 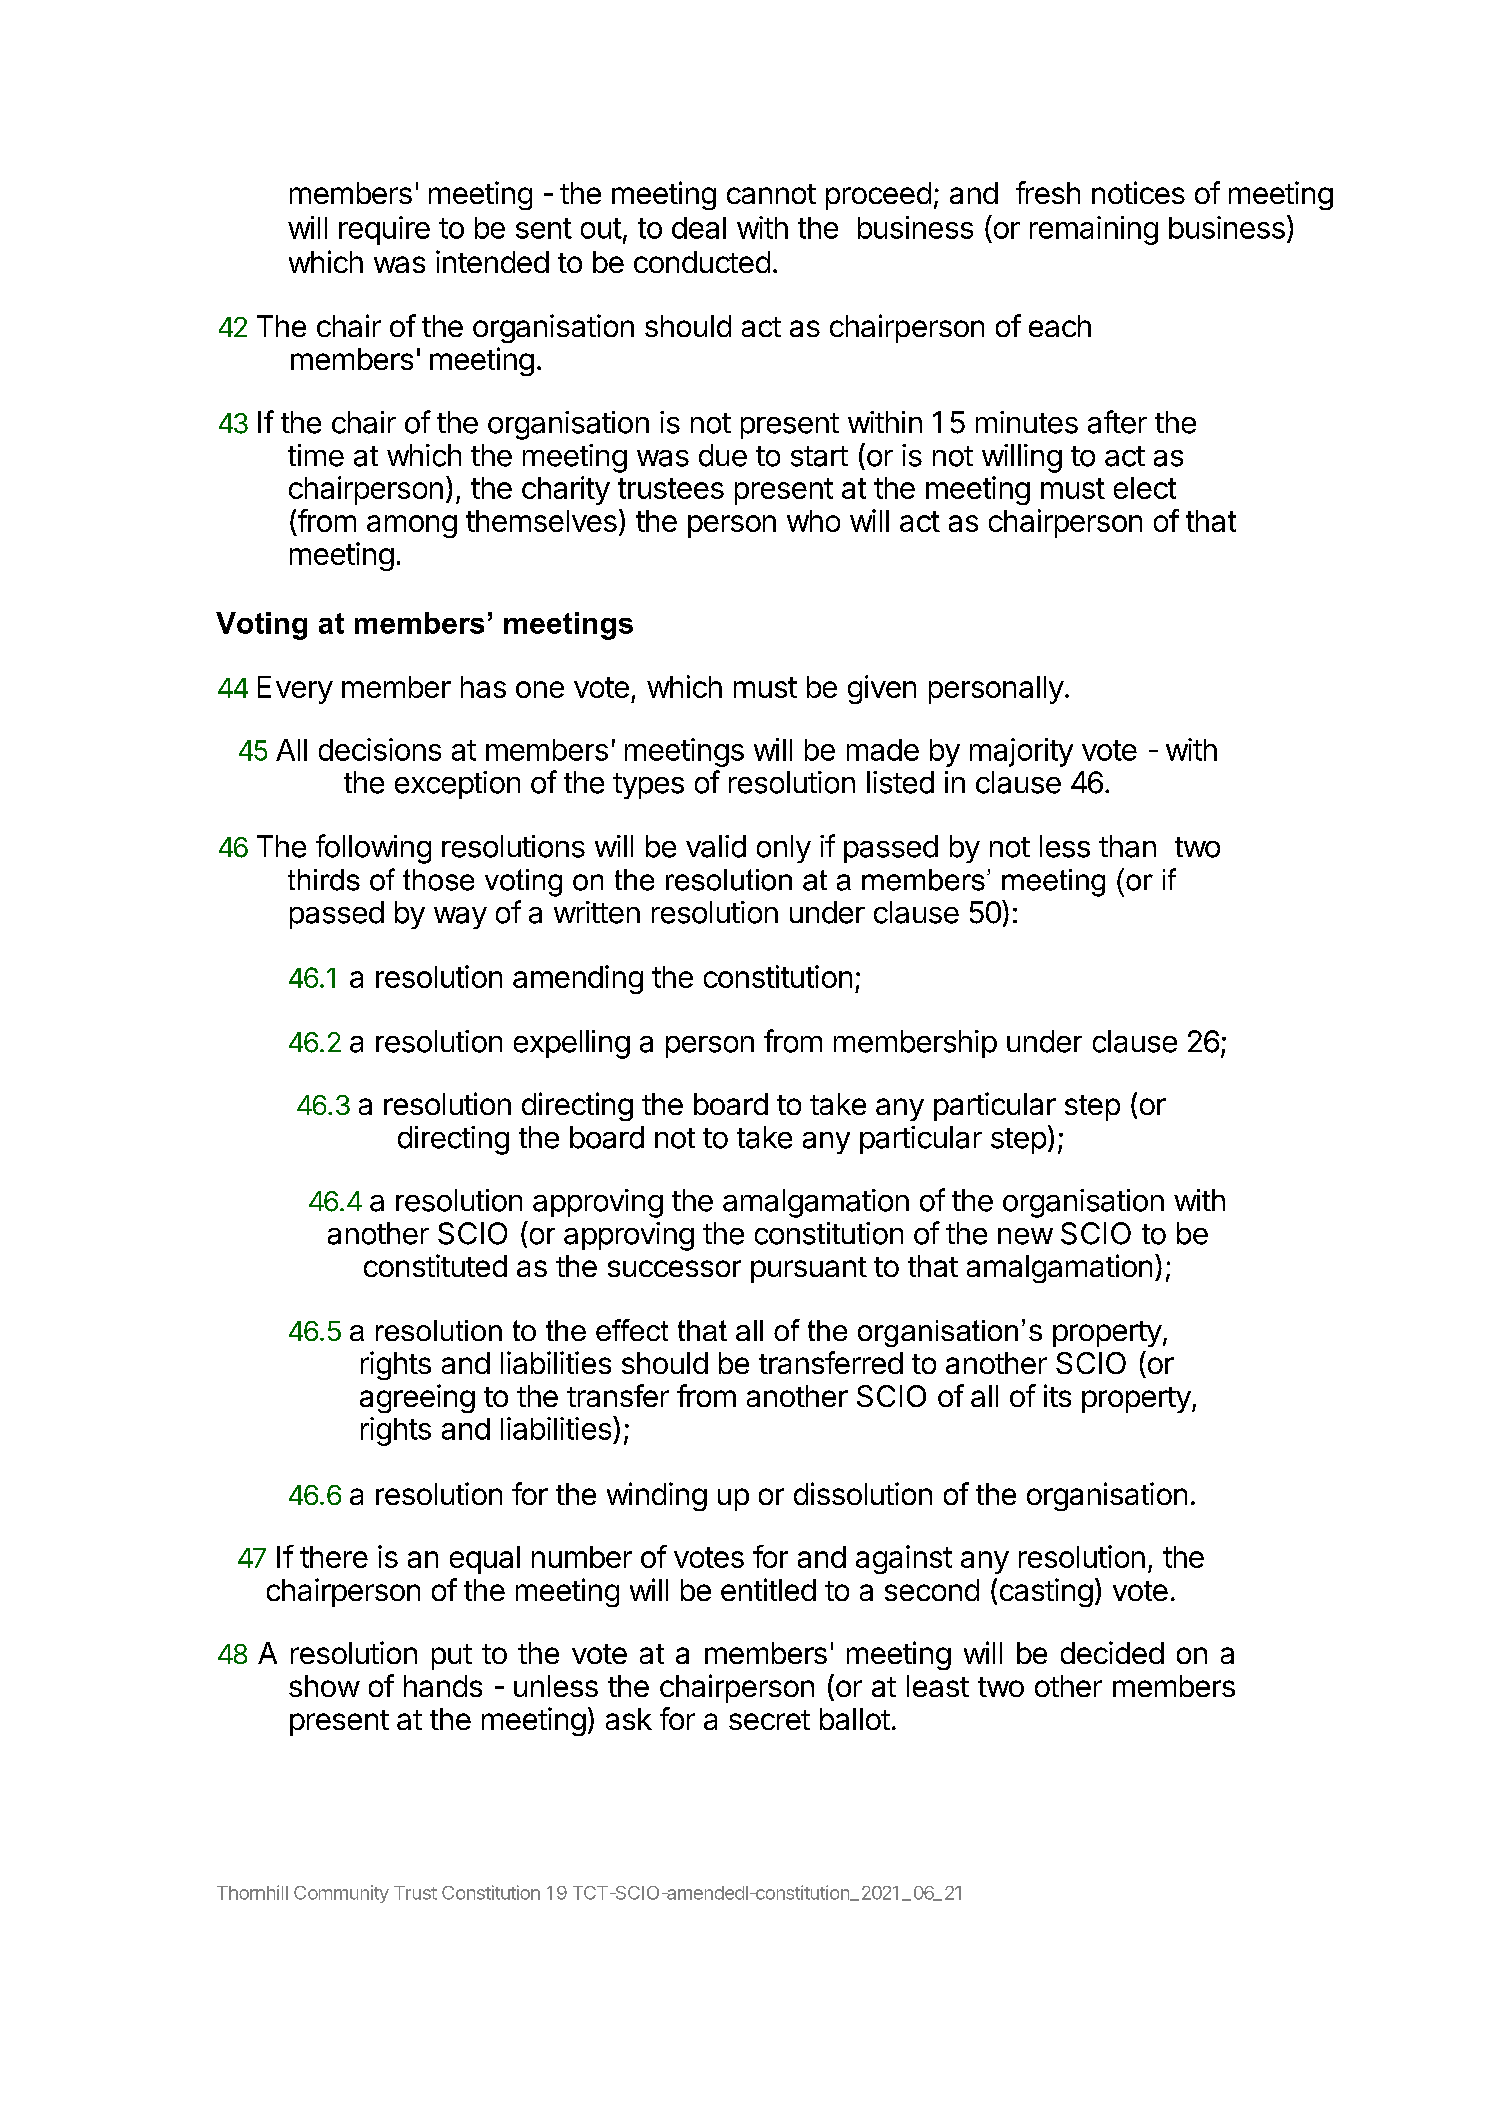 I want to click on Community, so click(x=341, y=1894).
